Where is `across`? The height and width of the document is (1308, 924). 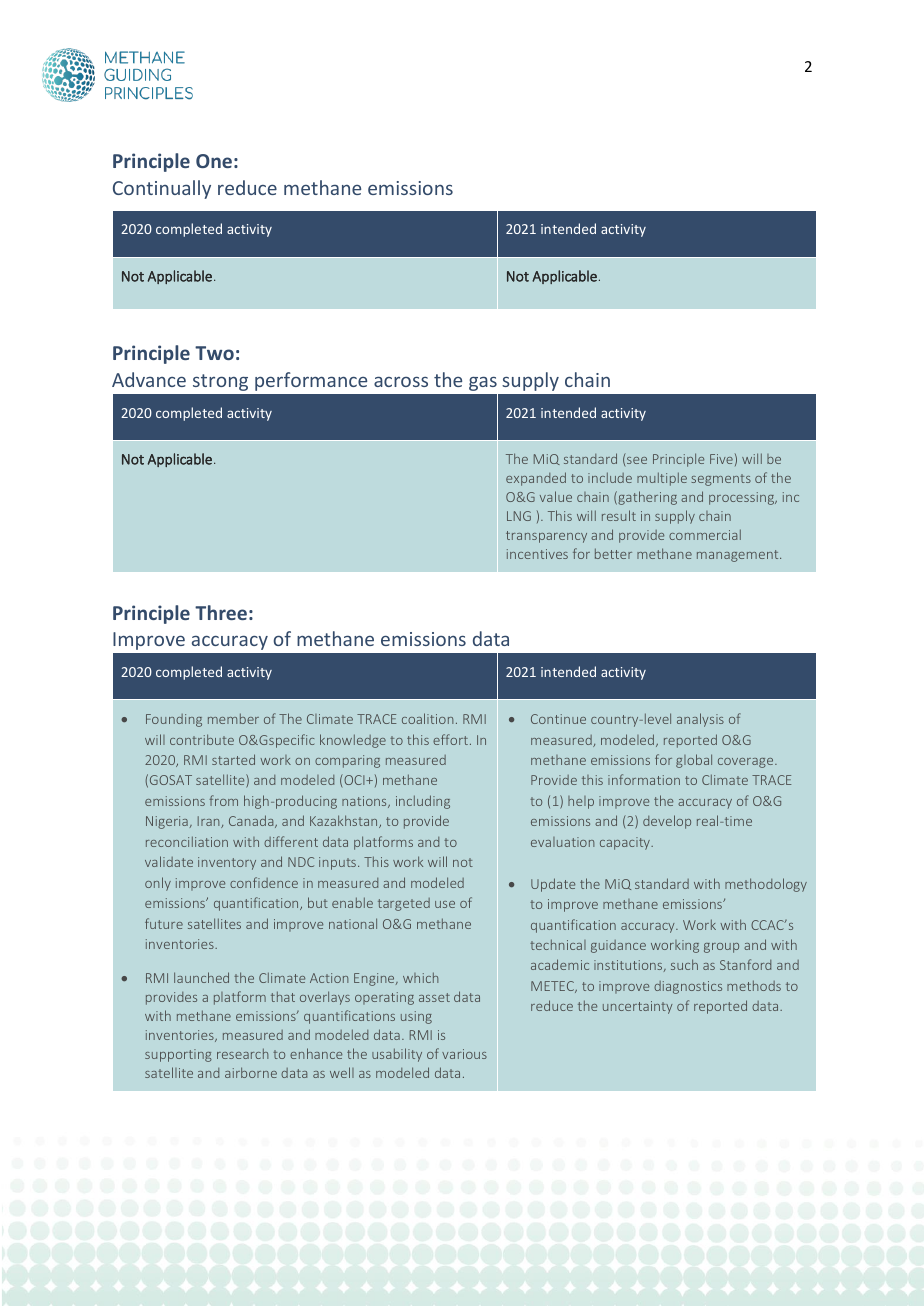
across is located at coordinates (401, 381).
